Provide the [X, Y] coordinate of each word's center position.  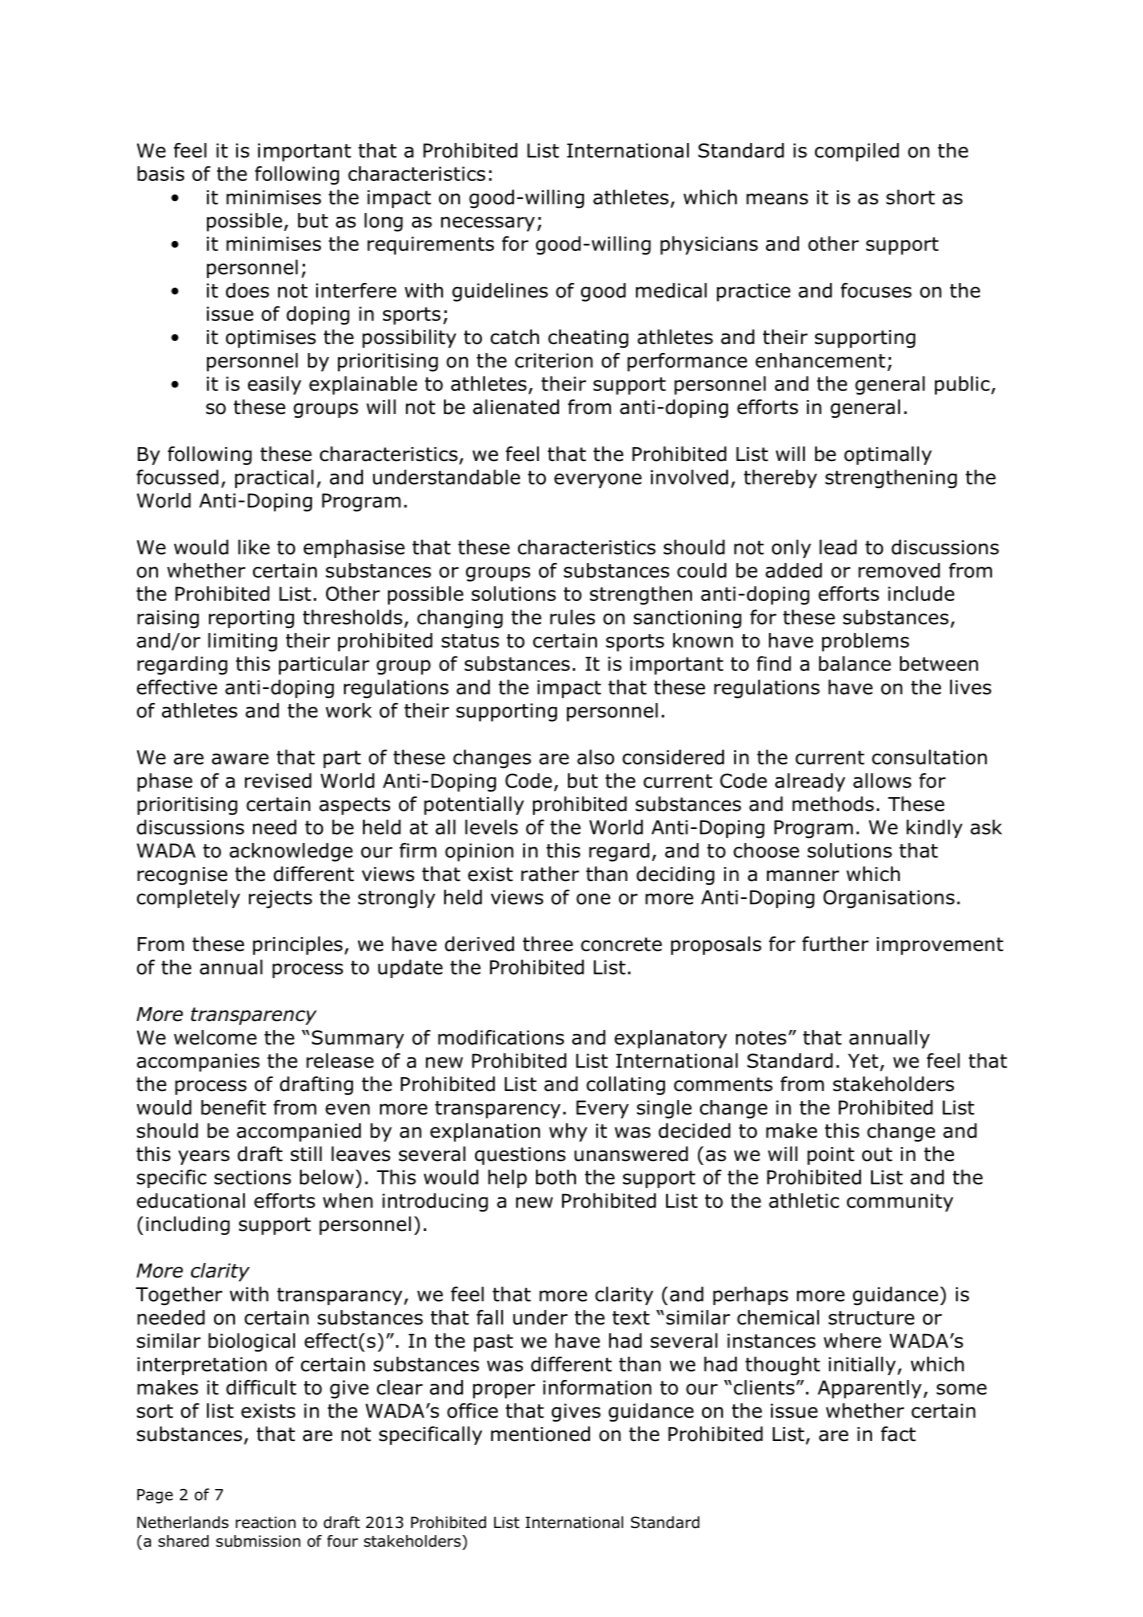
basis [160, 173]
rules [572, 617]
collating [625, 1085]
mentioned [540, 1434]
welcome [215, 1037]
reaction [266, 1522]
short [910, 197]
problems [865, 642]
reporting [251, 619]
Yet [864, 1062]
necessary [488, 224]
